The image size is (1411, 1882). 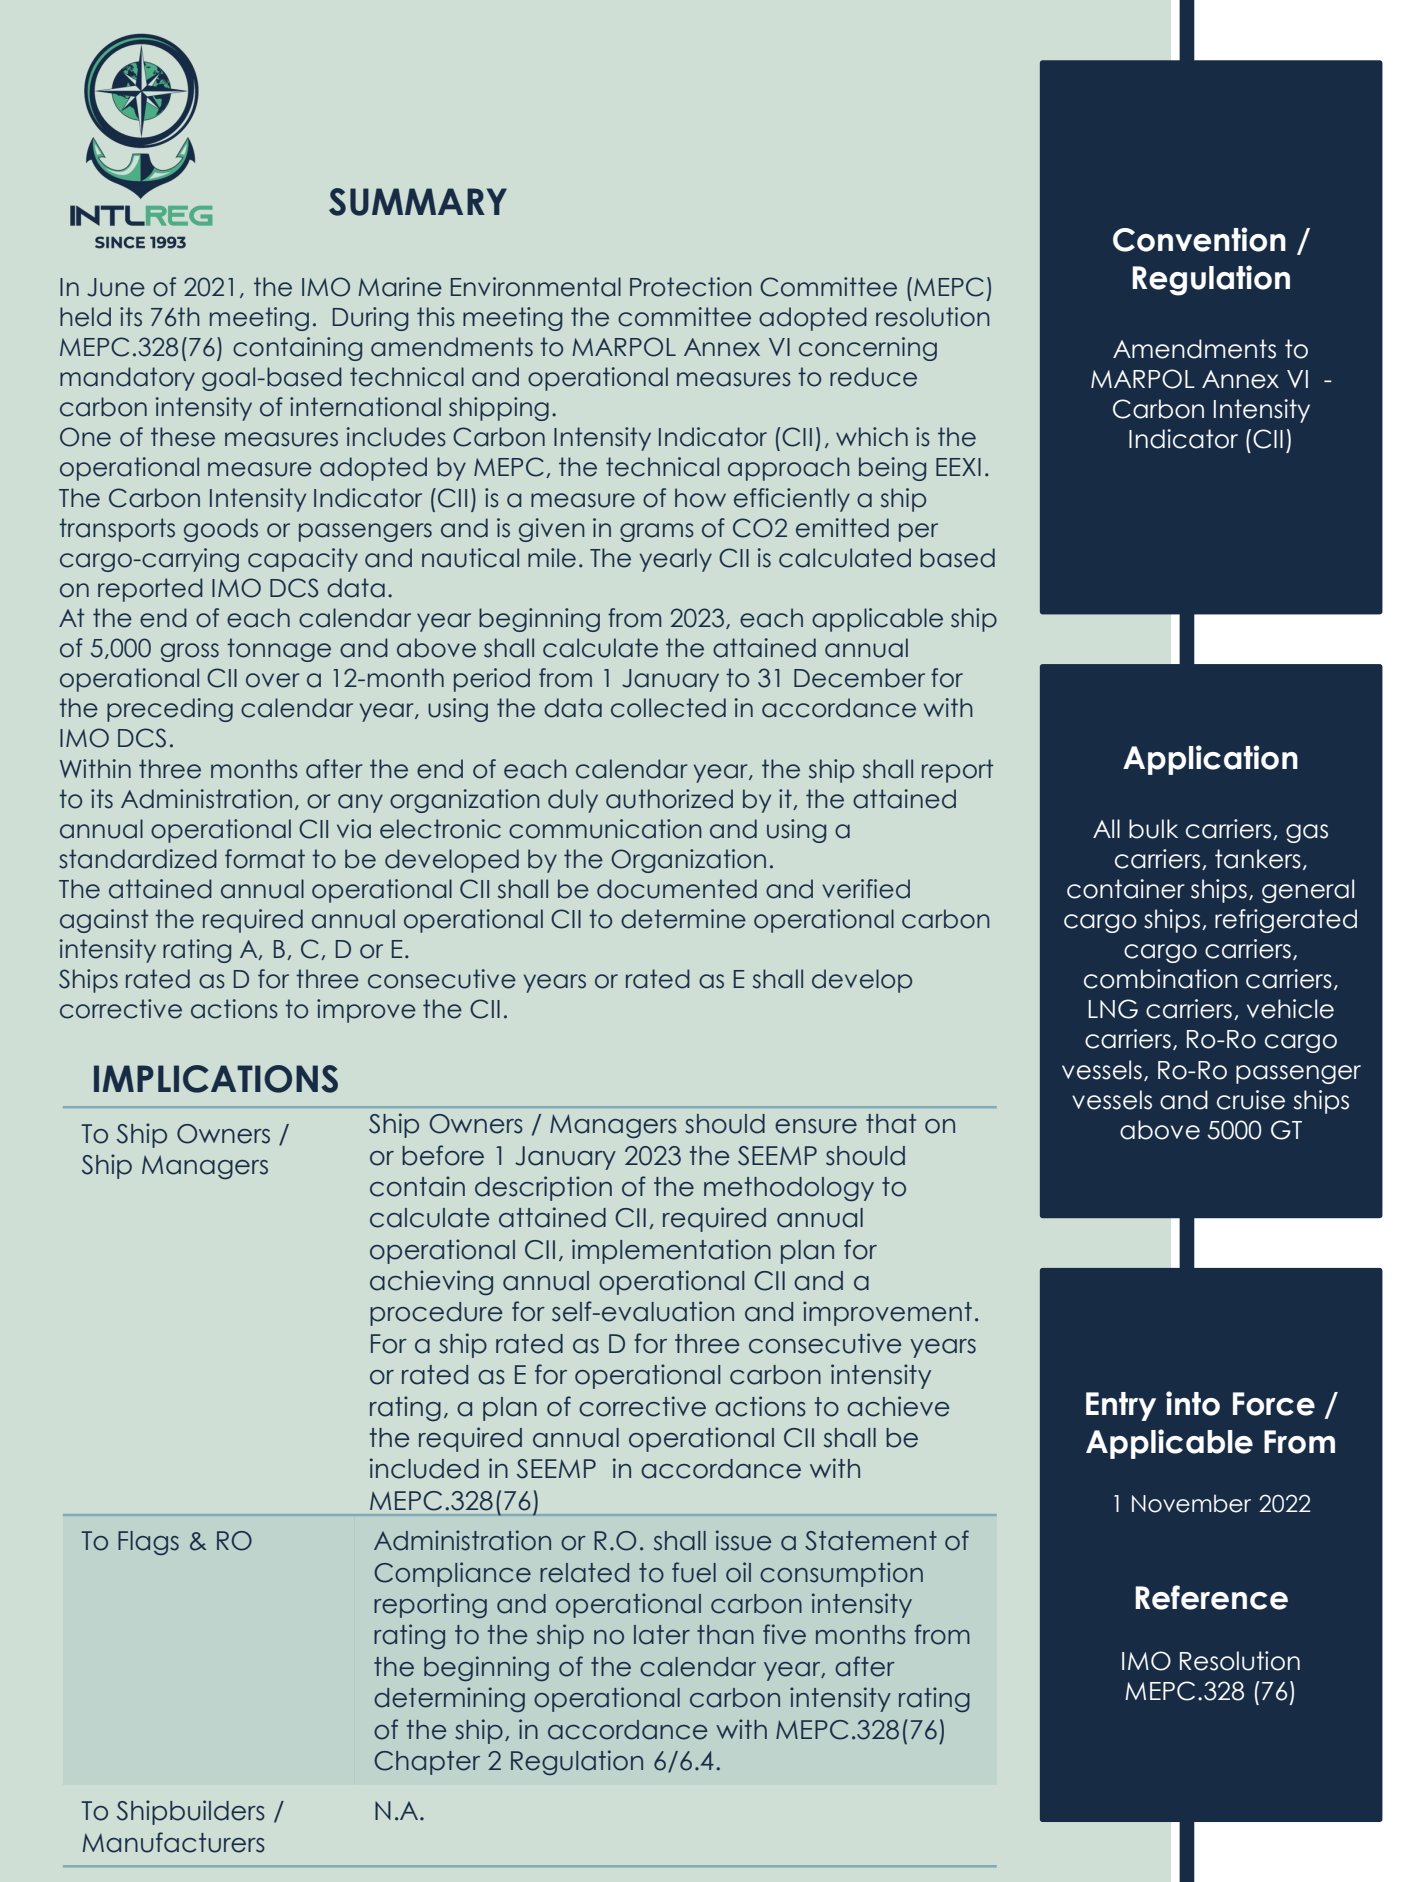 I want to click on achieving, so click(x=431, y=1283).
